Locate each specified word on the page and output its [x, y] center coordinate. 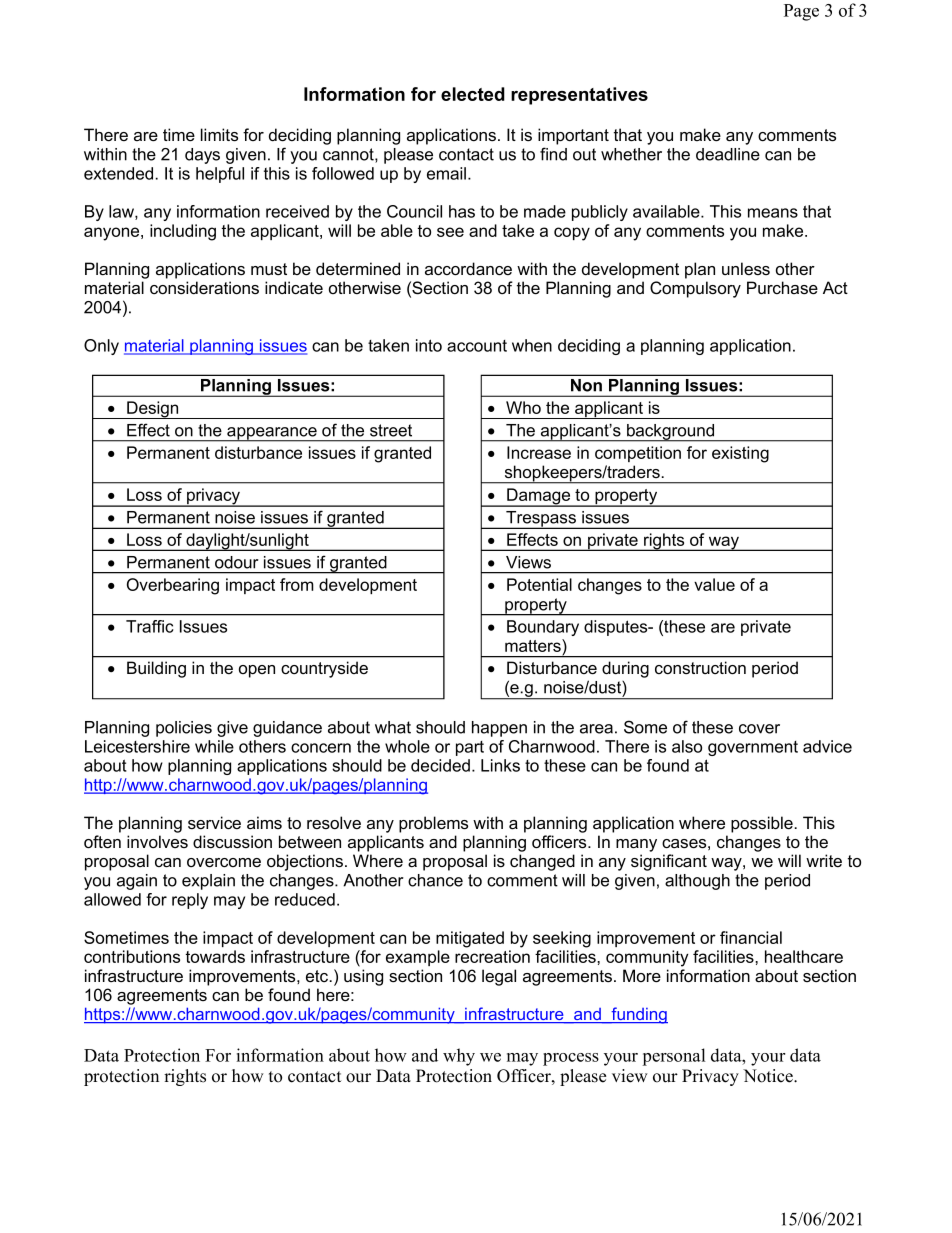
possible [763, 824]
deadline [728, 154]
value [714, 584]
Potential [539, 584]
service [214, 822]
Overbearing [173, 586]
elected [473, 94]
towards [215, 956]
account [477, 346]
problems [433, 824]
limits [219, 135]
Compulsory [695, 289]
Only [101, 347]
